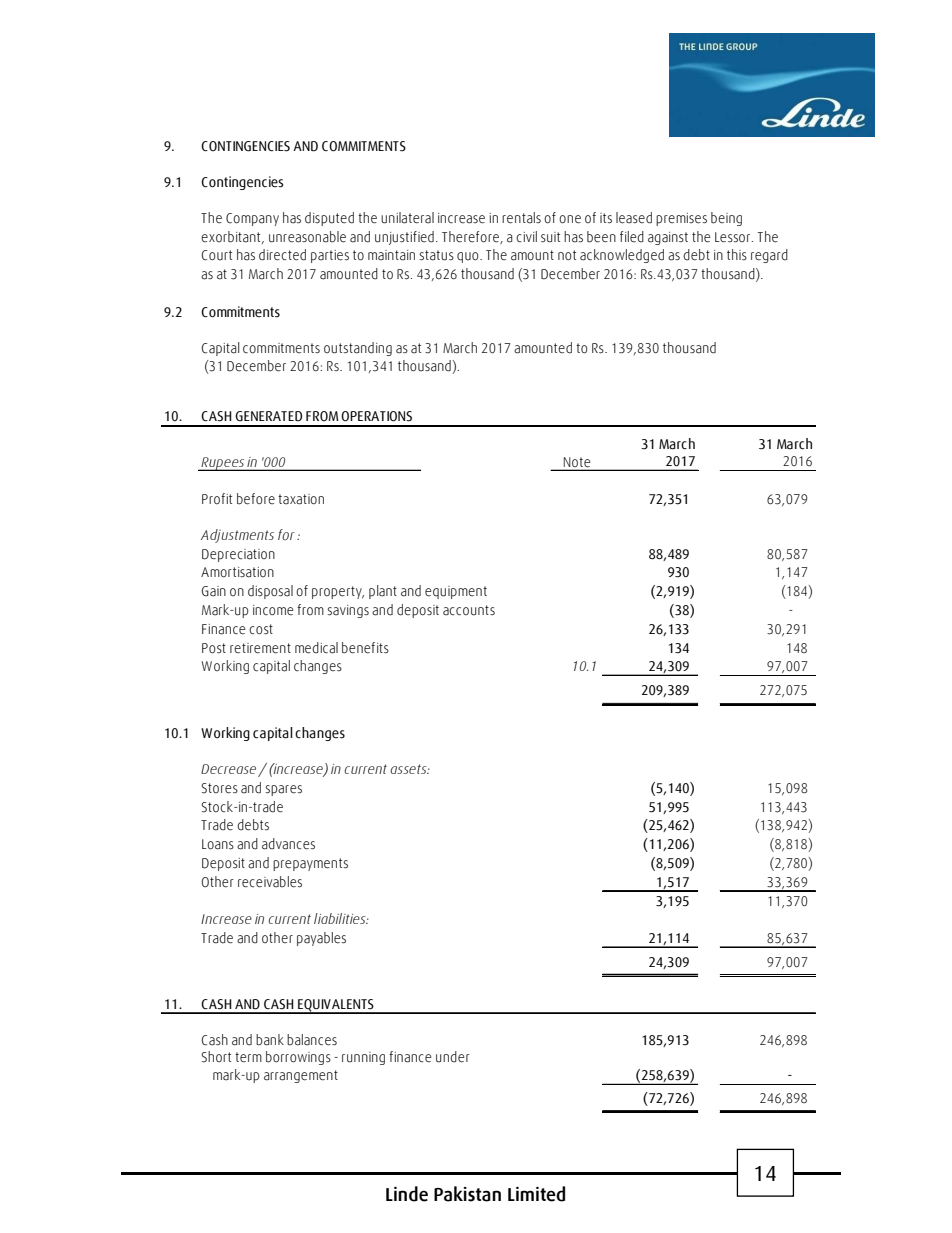 This screenshot has height=1233, width=952. I want to click on under, so click(453, 1057).
